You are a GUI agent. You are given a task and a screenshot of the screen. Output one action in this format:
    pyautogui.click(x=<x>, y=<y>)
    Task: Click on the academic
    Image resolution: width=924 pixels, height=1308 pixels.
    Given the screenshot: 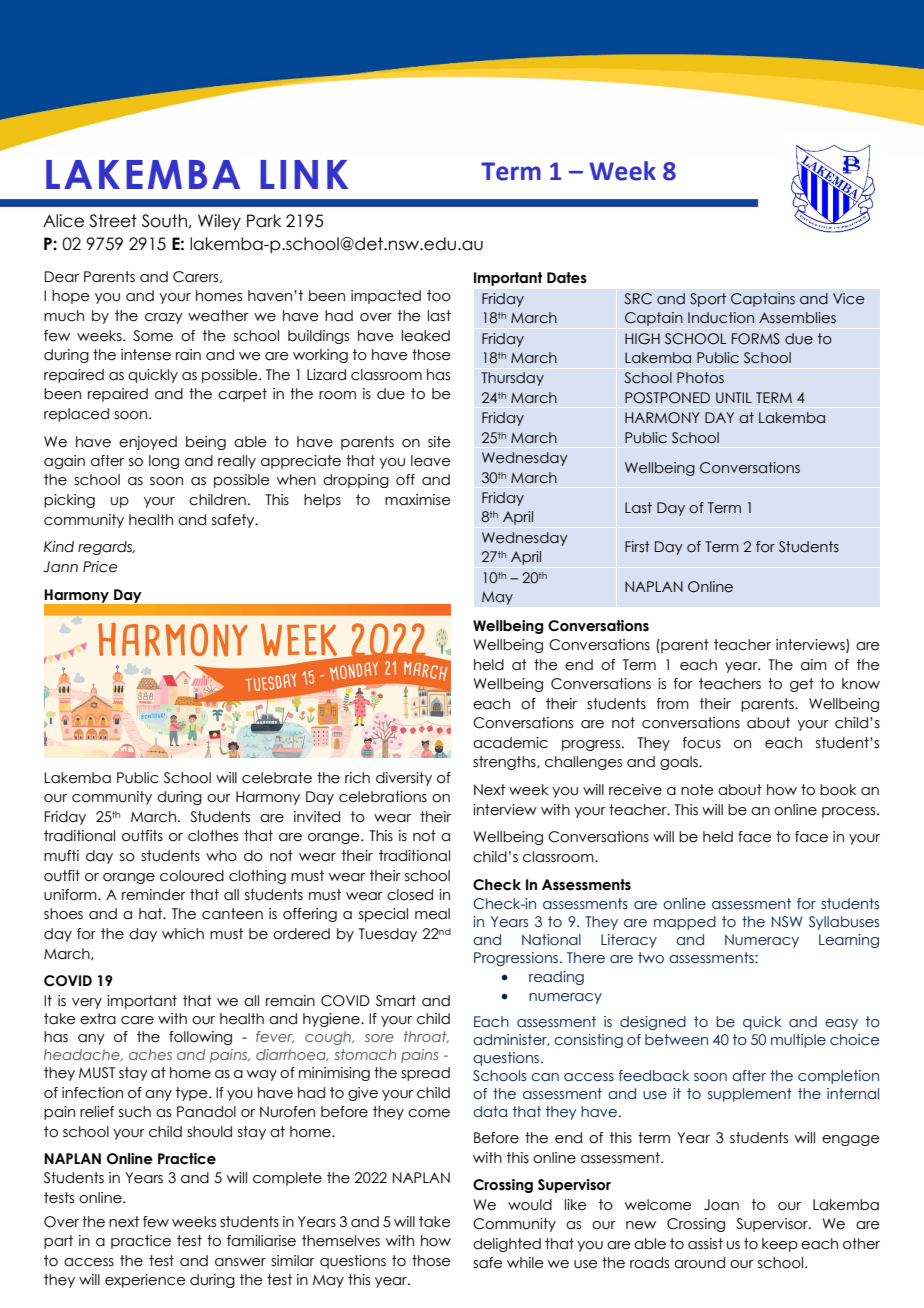 What is the action you would take?
    pyautogui.click(x=510, y=743)
